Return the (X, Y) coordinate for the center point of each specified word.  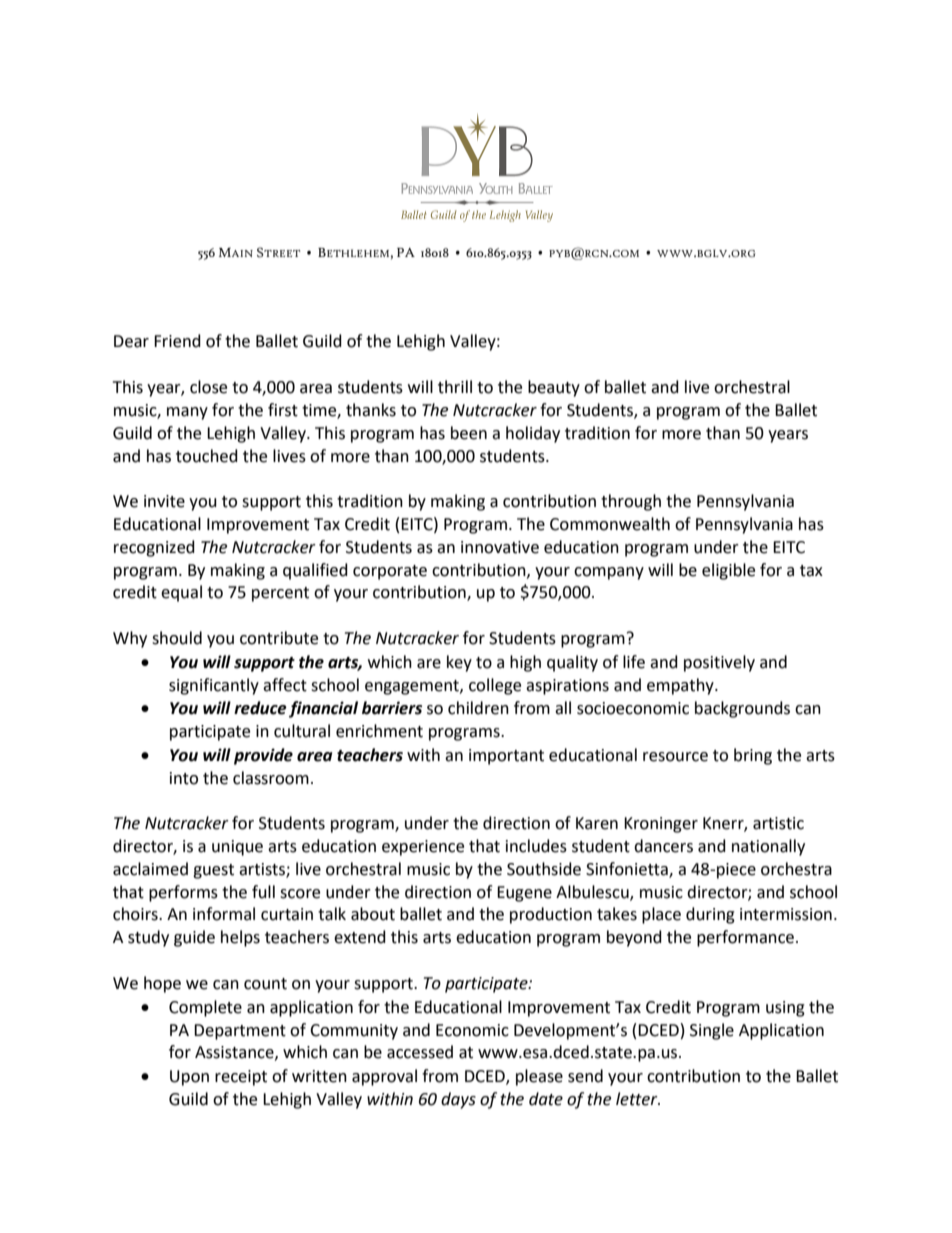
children (478, 708)
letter (638, 1099)
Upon (189, 1078)
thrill (455, 387)
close (208, 387)
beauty (554, 388)
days (458, 1100)
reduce (260, 708)
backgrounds (742, 709)
